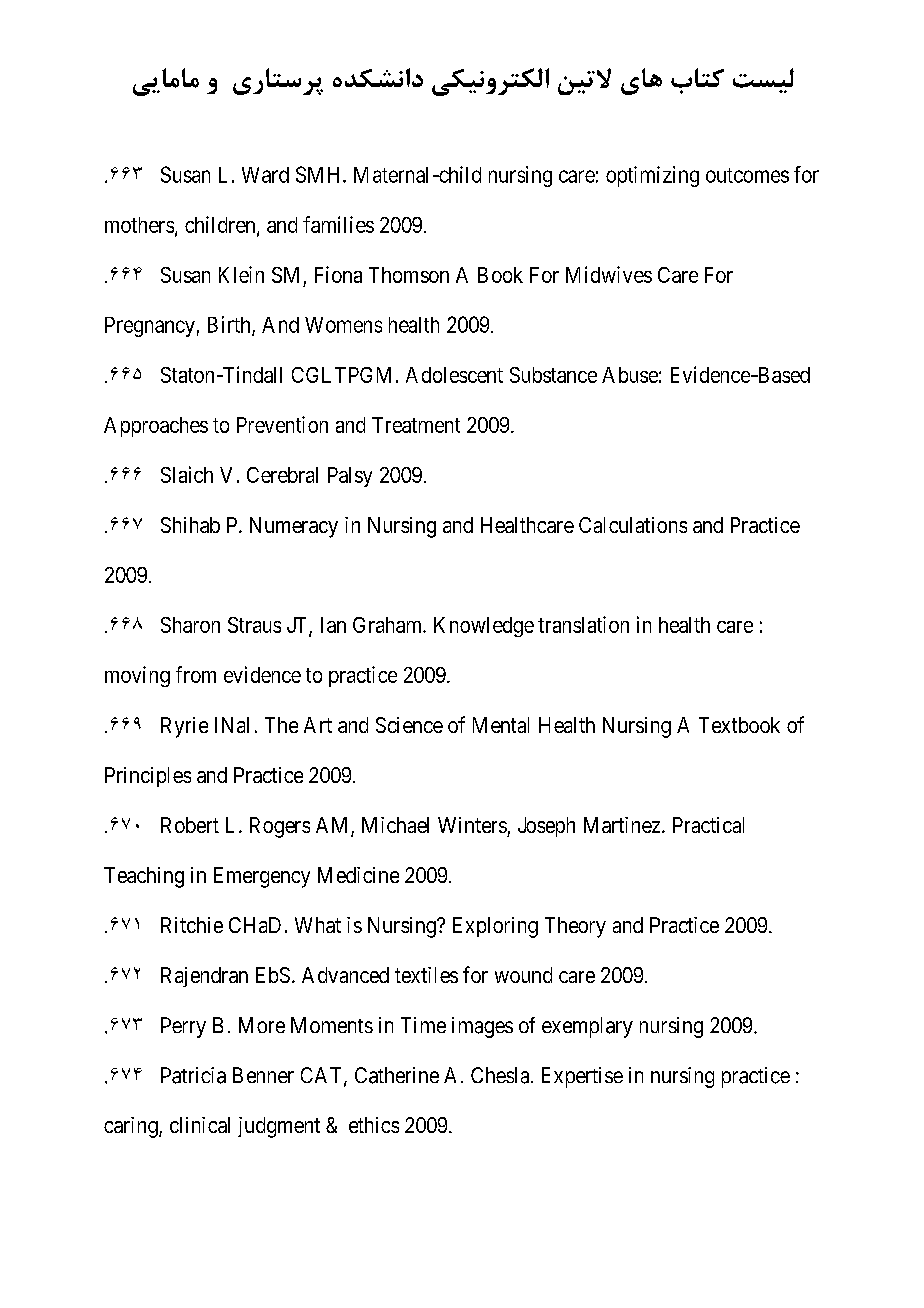 The image size is (924, 1308). I want to click on Cerebral, so click(282, 475).
